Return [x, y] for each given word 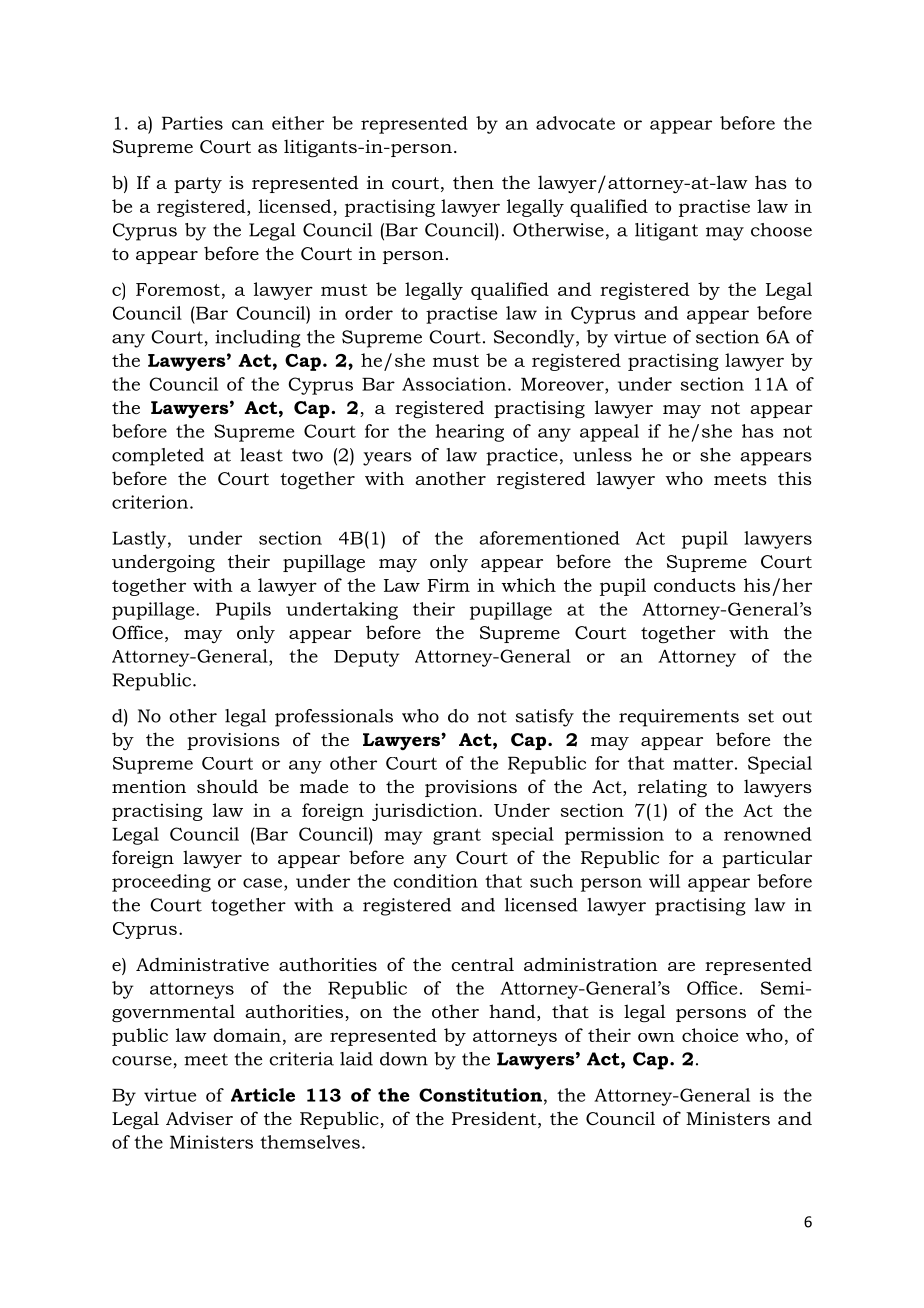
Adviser [199, 1118]
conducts [695, 585]
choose [781, 230]
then [473, 182]
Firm [448, 585]
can [248, 125]
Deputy [367, 658]
